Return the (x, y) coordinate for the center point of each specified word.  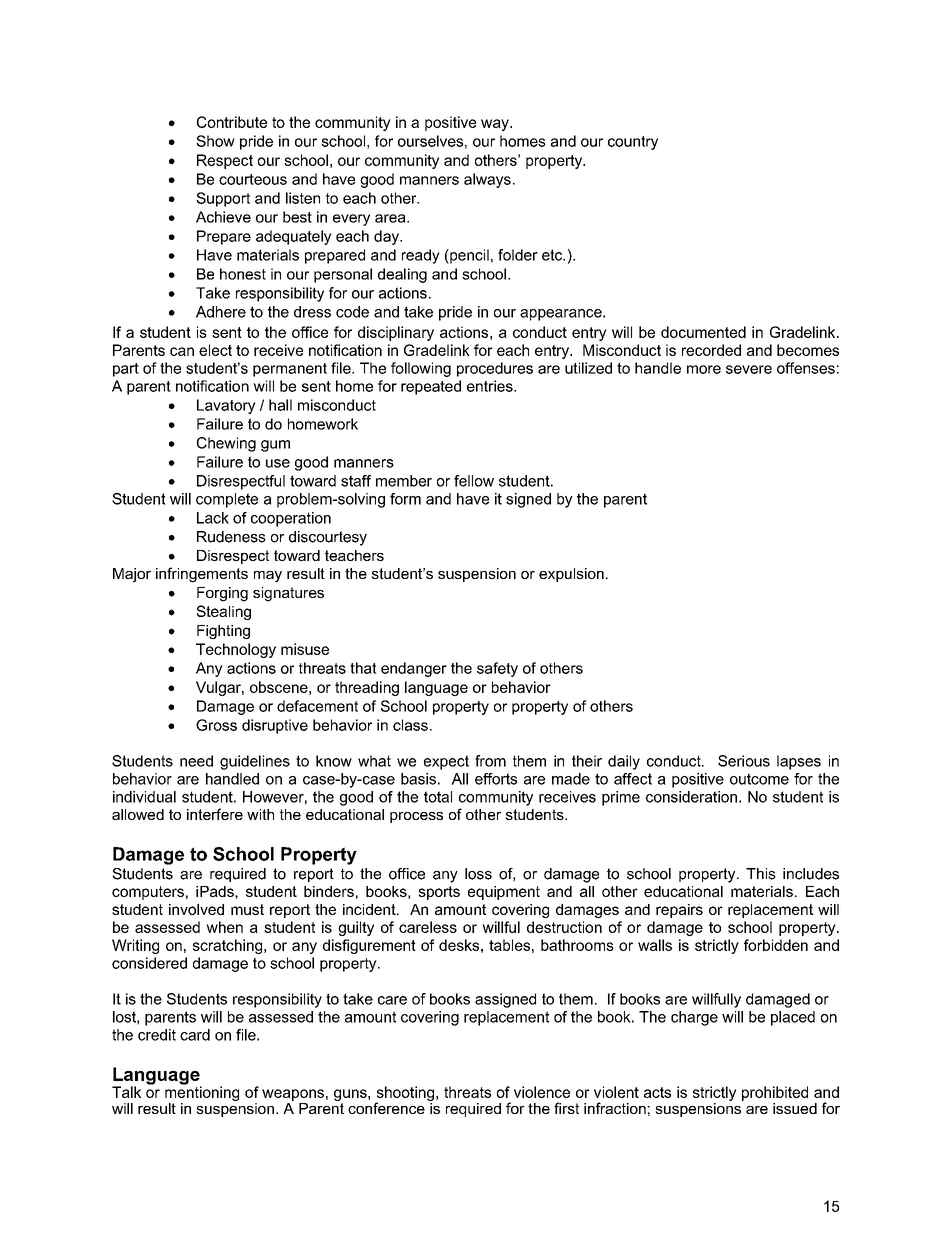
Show (215, 141)
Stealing (223, 612)
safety (497, 669)
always (487, 180)
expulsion (571, 575)
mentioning (202, 1092)
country (633, 143)
